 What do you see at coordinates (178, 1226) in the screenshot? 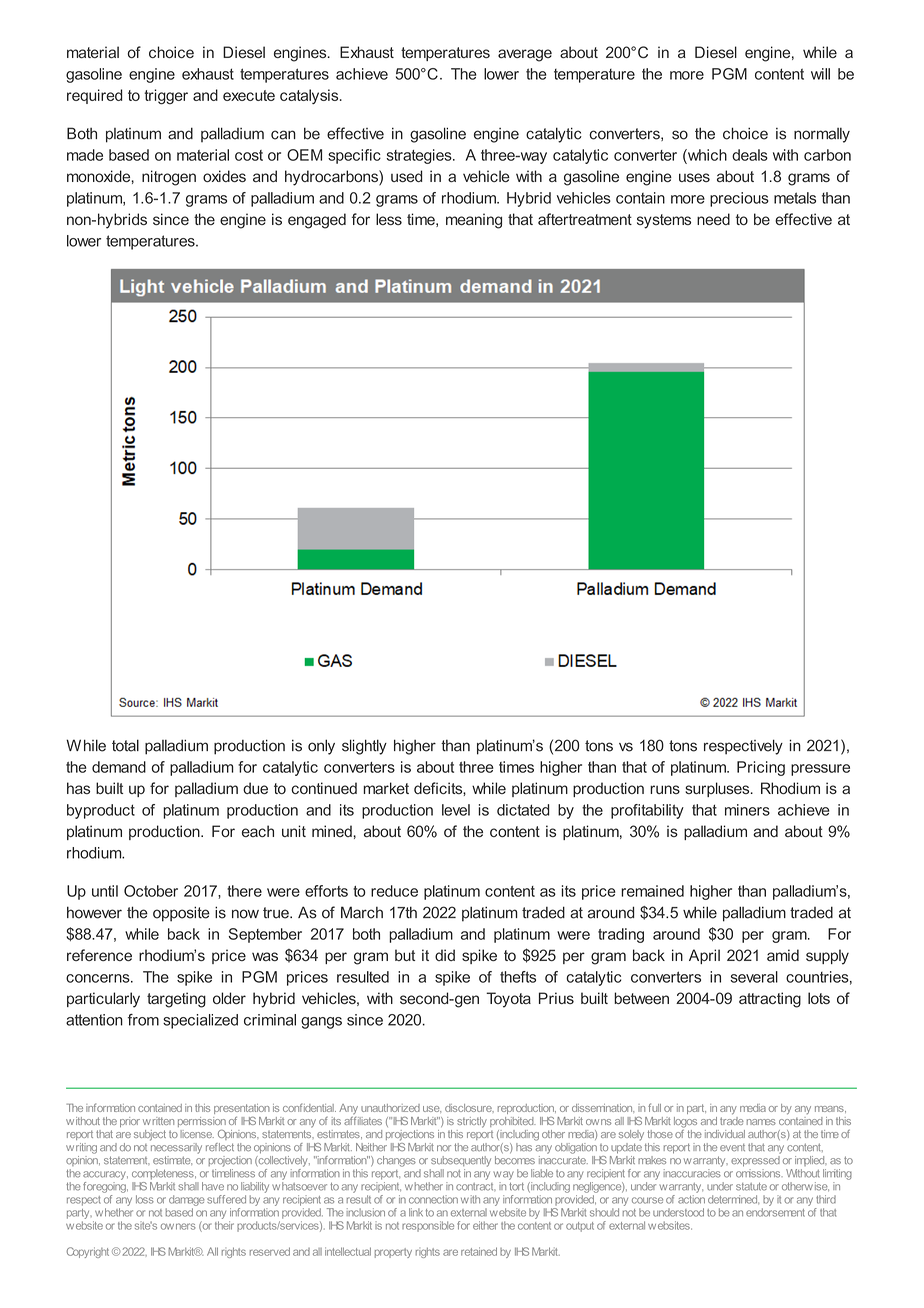
I see `owners` at bounding box center [178, 1226].
